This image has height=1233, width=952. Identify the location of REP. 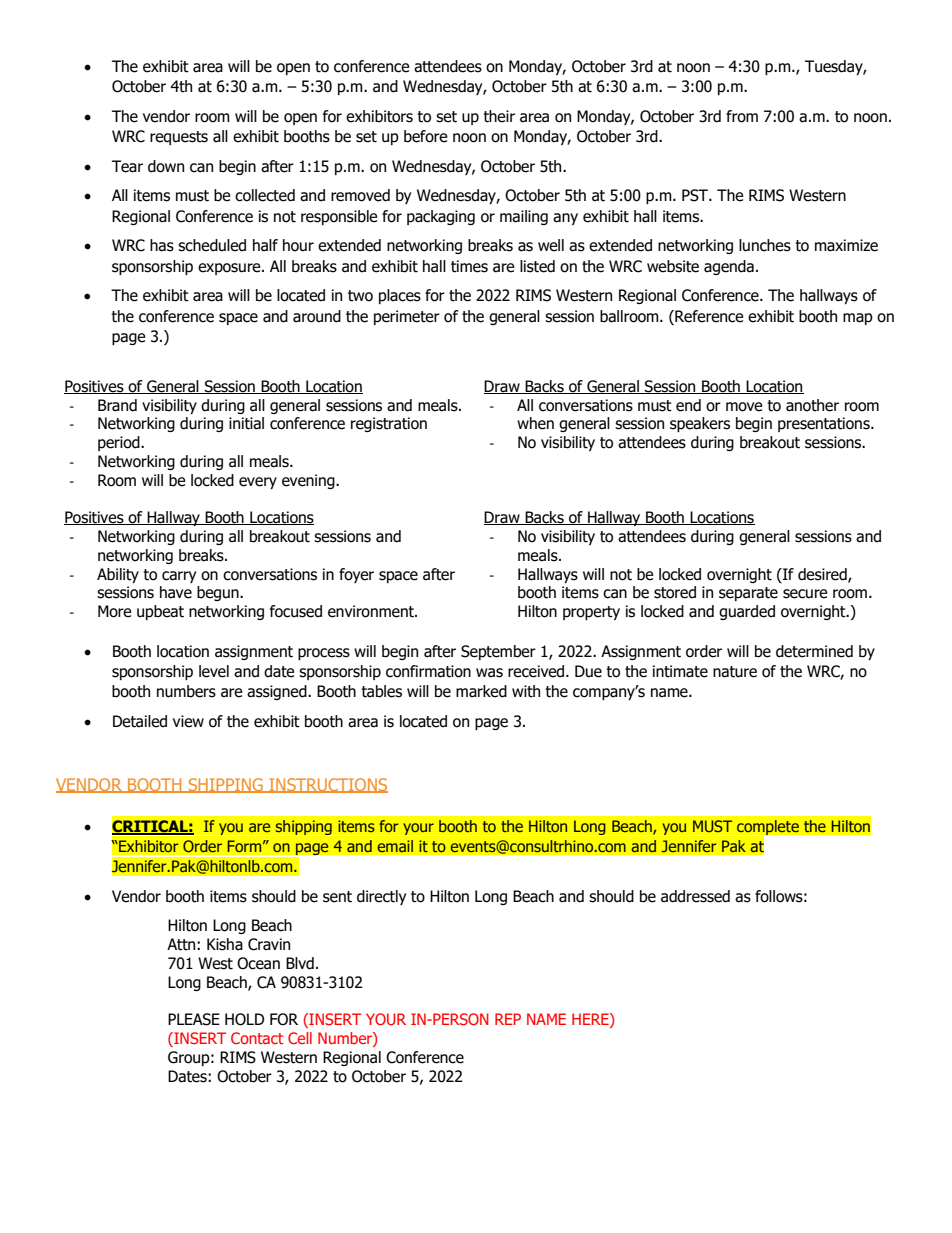
(508, 1019).
